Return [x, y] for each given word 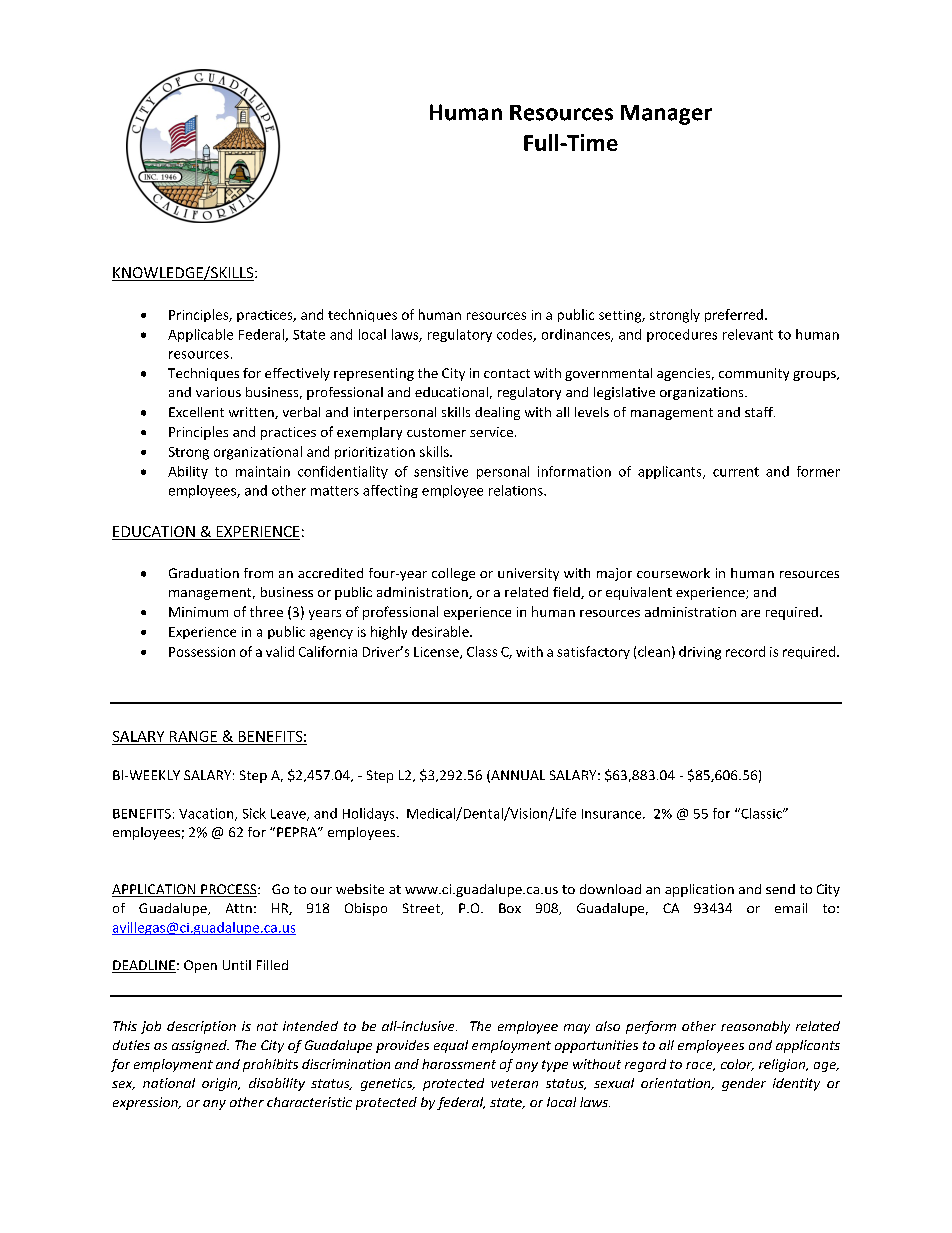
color [737, 1065]
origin [221, 1084]
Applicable [200, 335]
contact [507, 373]
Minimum [198, 612]
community [754, 374]
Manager [666, 115]
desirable [441, 631]
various [218, 392]
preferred [734, 315]
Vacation [207, 814]
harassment [459, 1064]
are [750, 613]
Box [510, 908]
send [780, 889]
